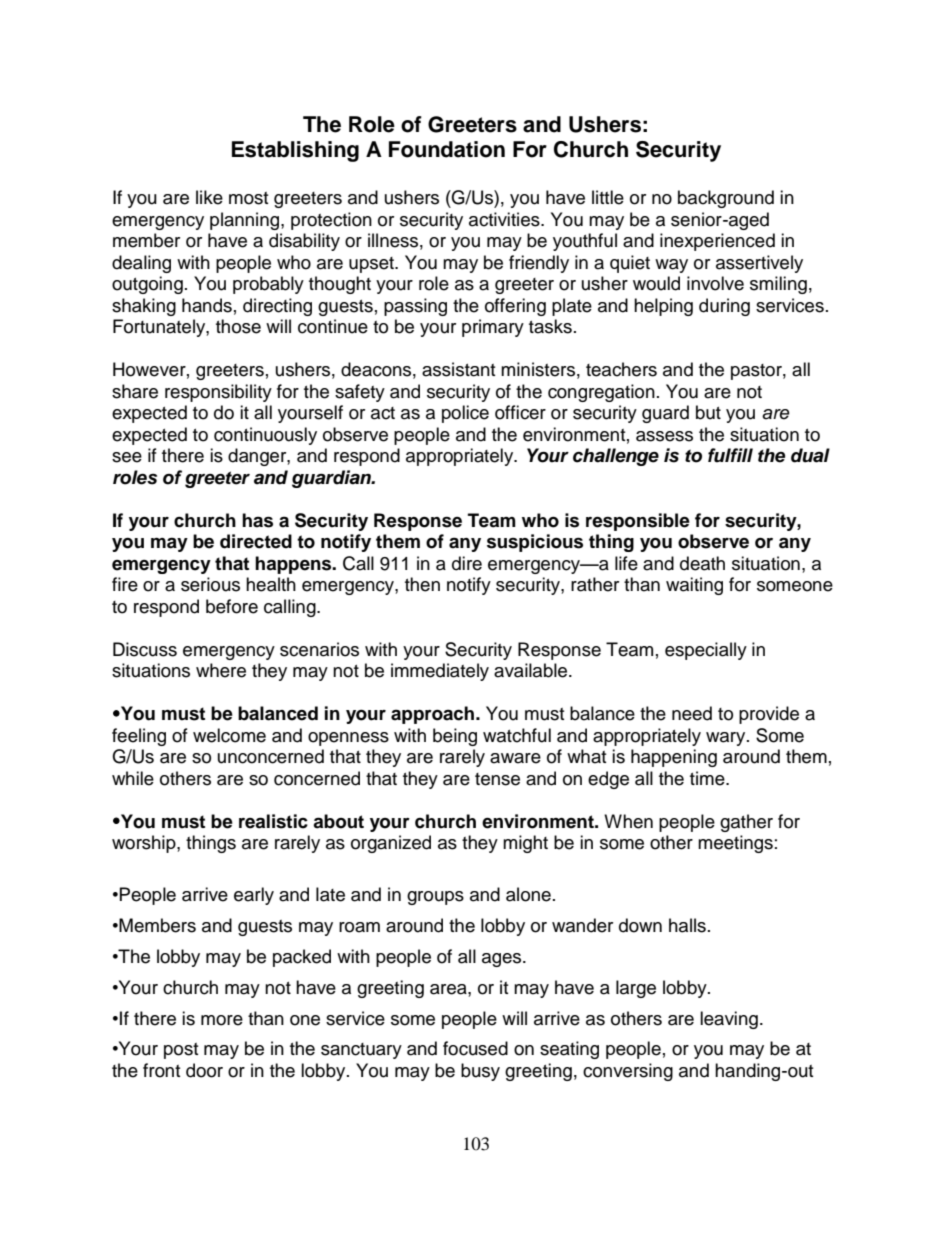 The height and width of the page is (1233, 952). Describe the element at coordinates (435, 898) in the page. I see `groups` at that location.
